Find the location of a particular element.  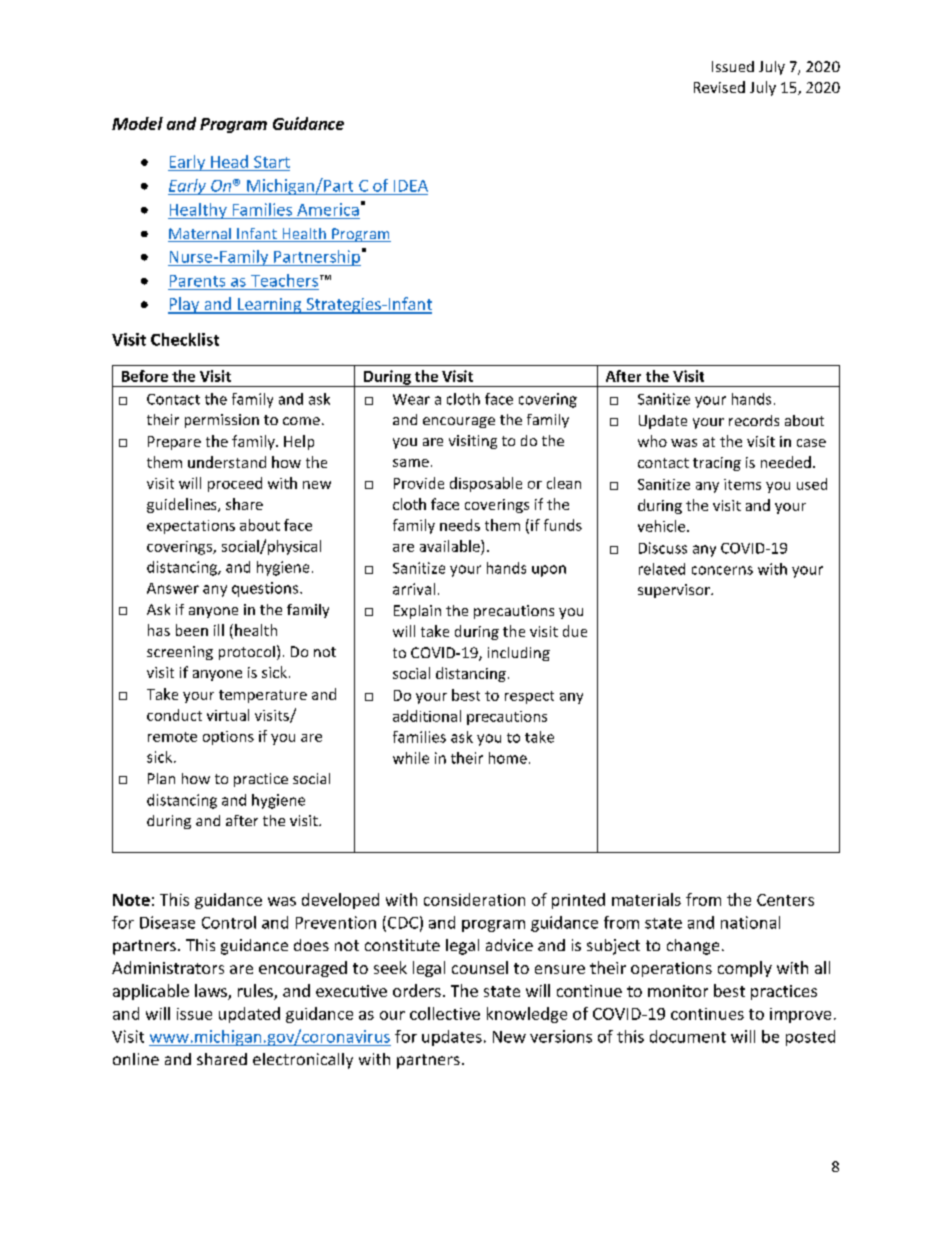

Revised is located at coordinates (719, 87).
